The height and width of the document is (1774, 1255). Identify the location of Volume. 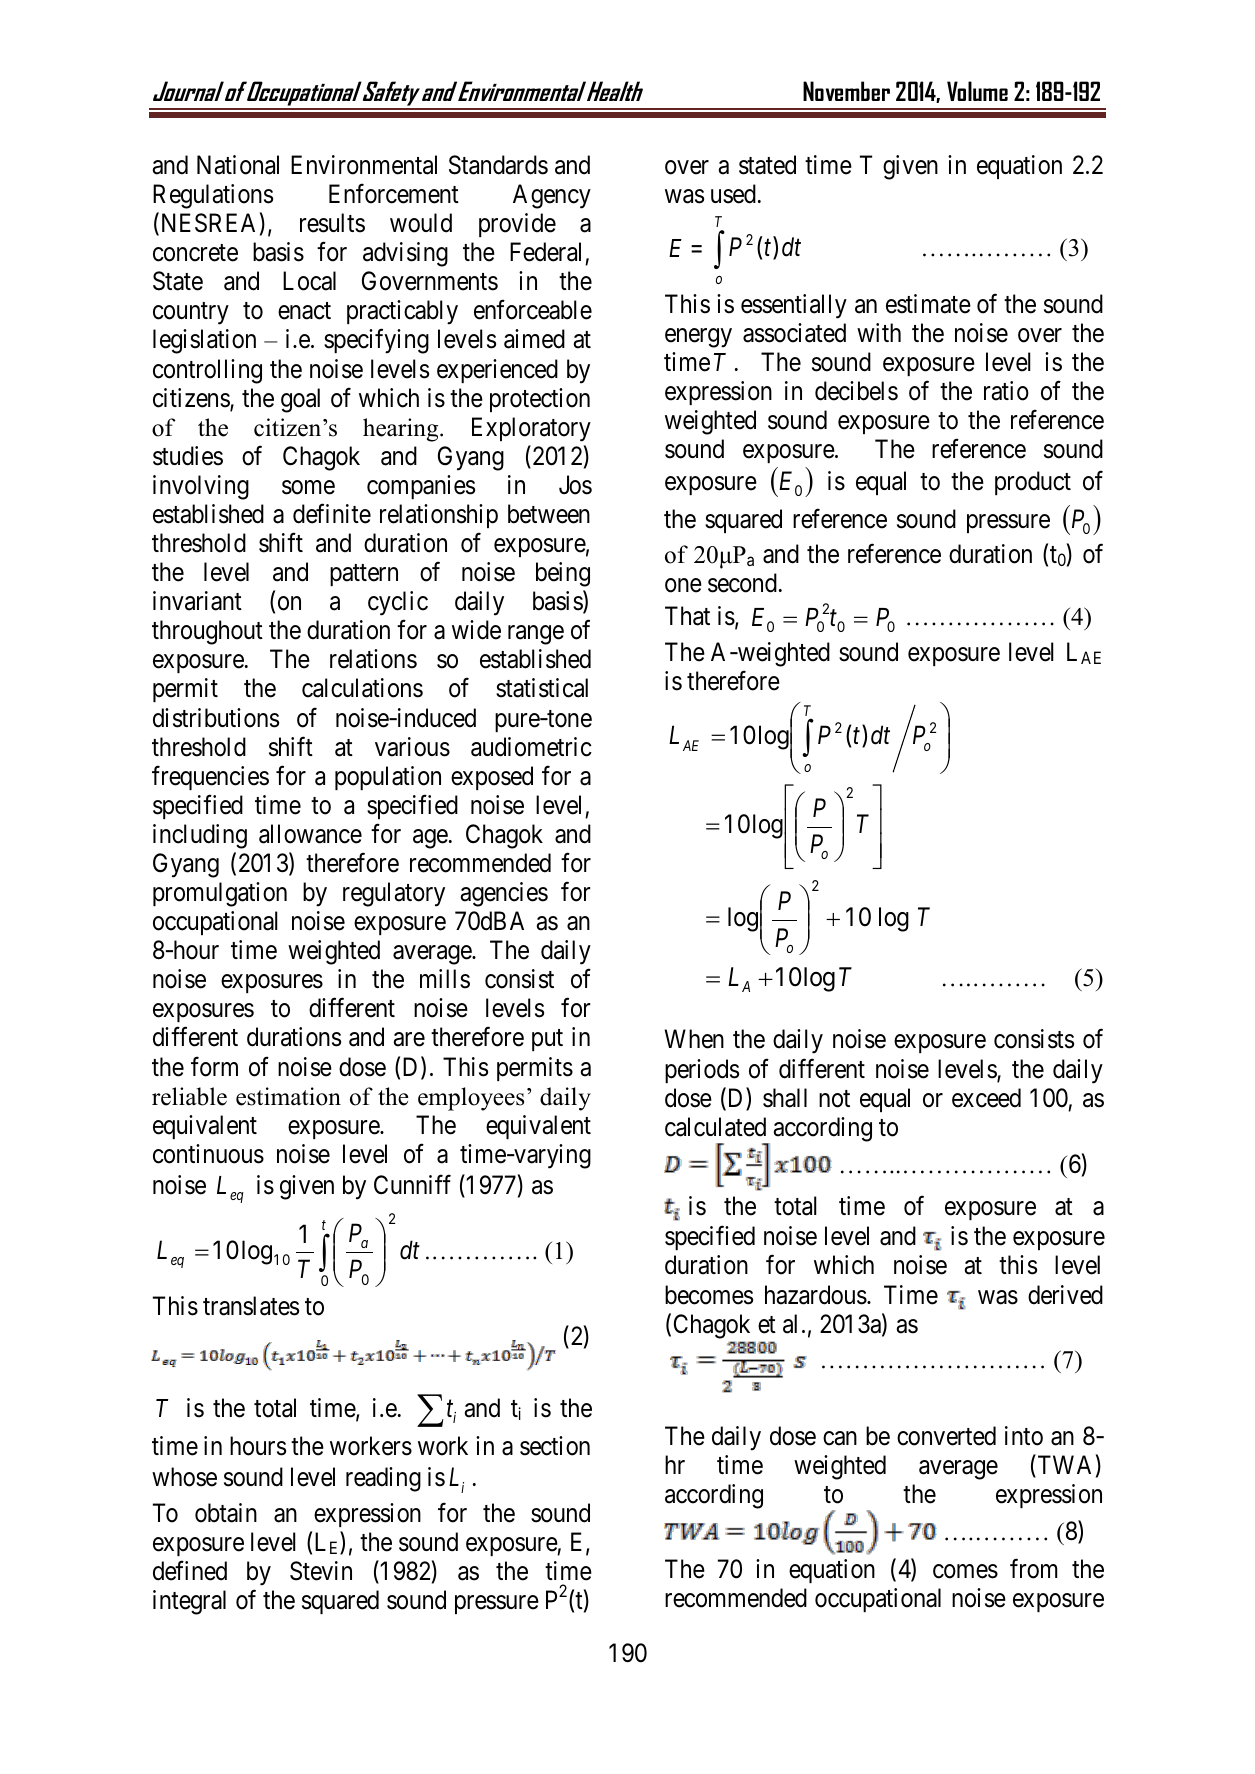
(977, 91).
